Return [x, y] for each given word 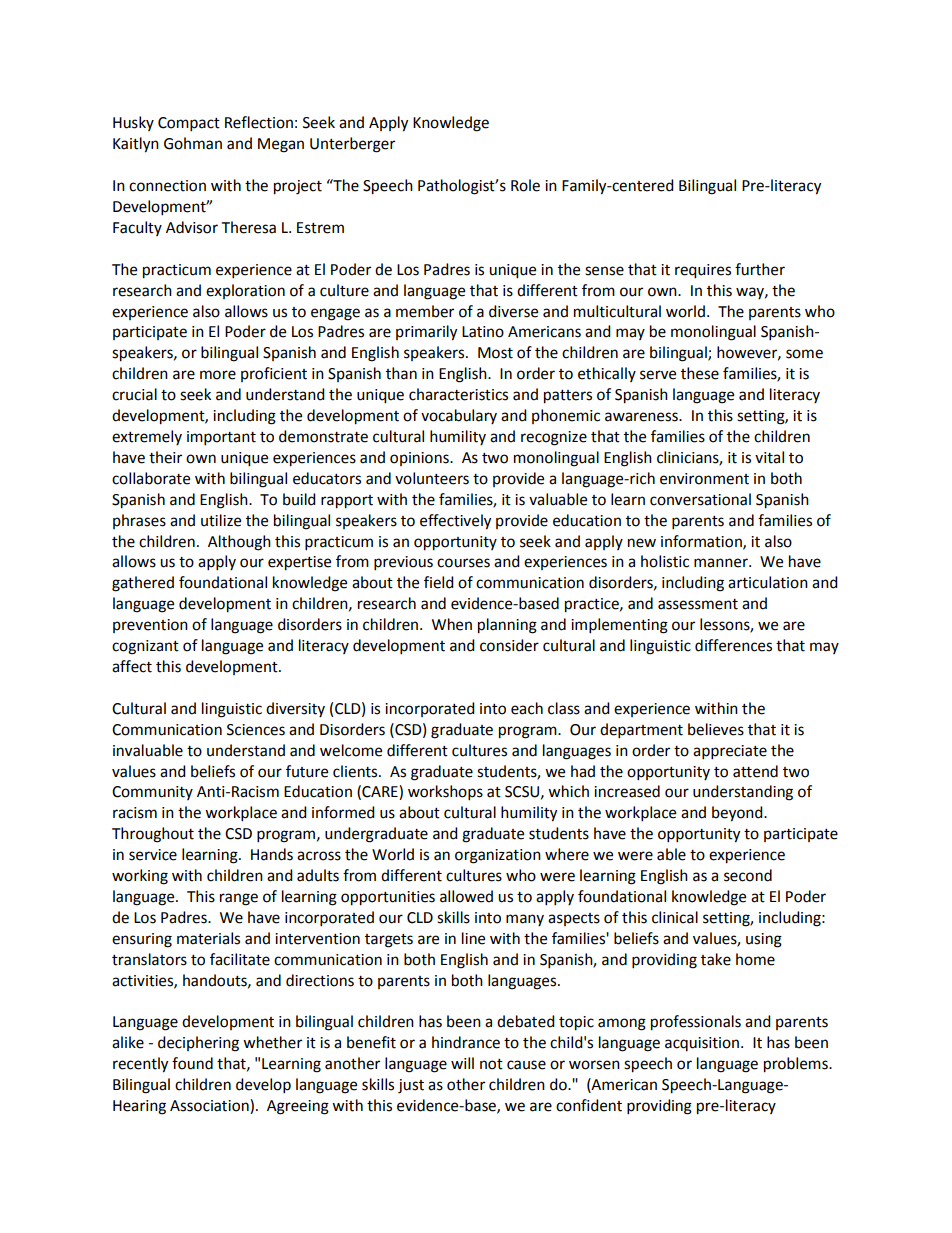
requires [703, 271]
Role [525, 185]
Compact [189, 124]
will [462, 1063]
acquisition [702, 1044]
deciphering [198, 1044]
